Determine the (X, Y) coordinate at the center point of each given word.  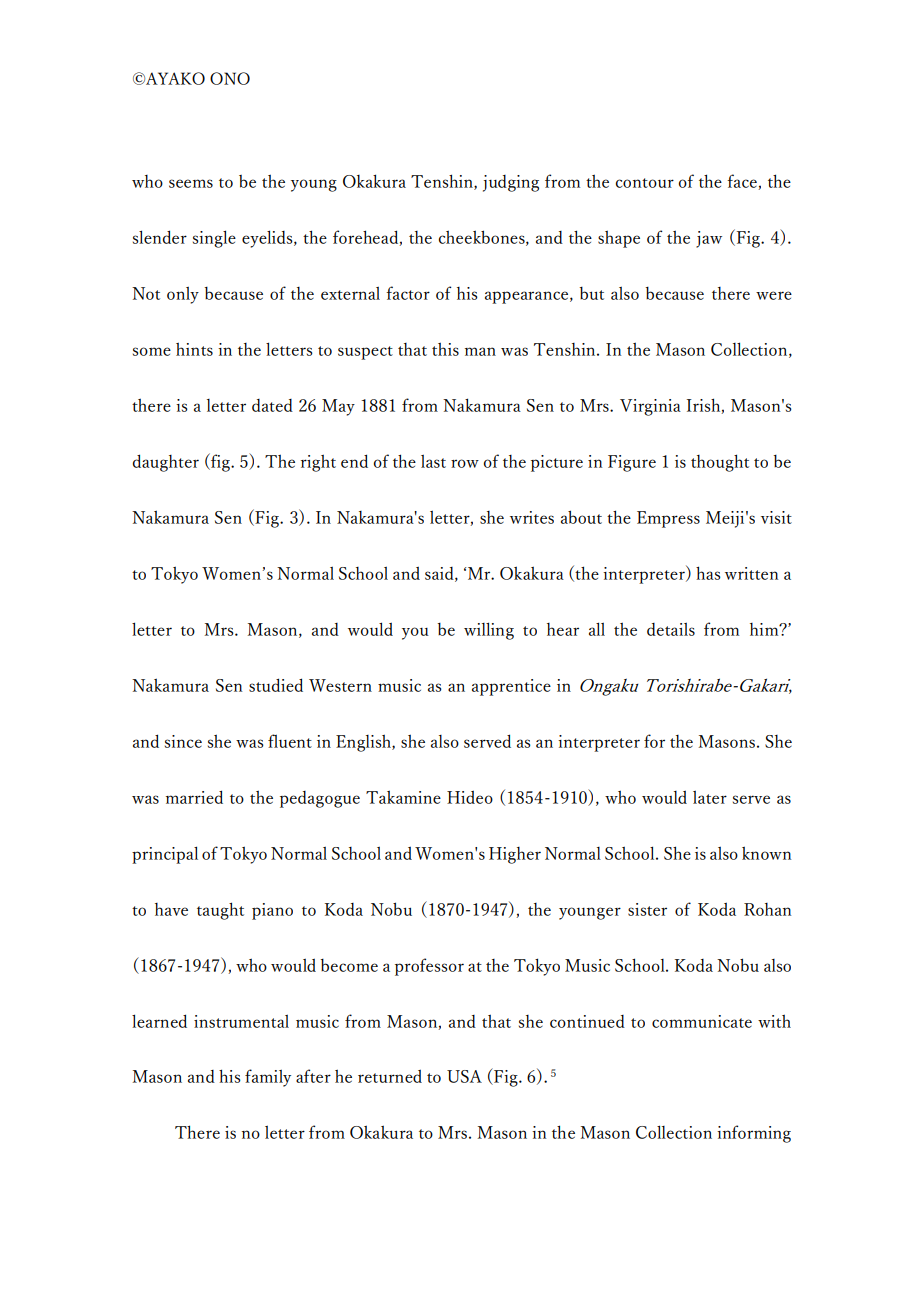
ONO (230, 78)
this (445, 349)
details (671, 629)
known (766, 853)
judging (511, 183)
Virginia (650, 407)
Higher (515, 855)
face (743, 182)
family (268, 1078)
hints (194, 349)
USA (464, 1076)
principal (165, 855)
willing (489, 631)
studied (276, 685)
